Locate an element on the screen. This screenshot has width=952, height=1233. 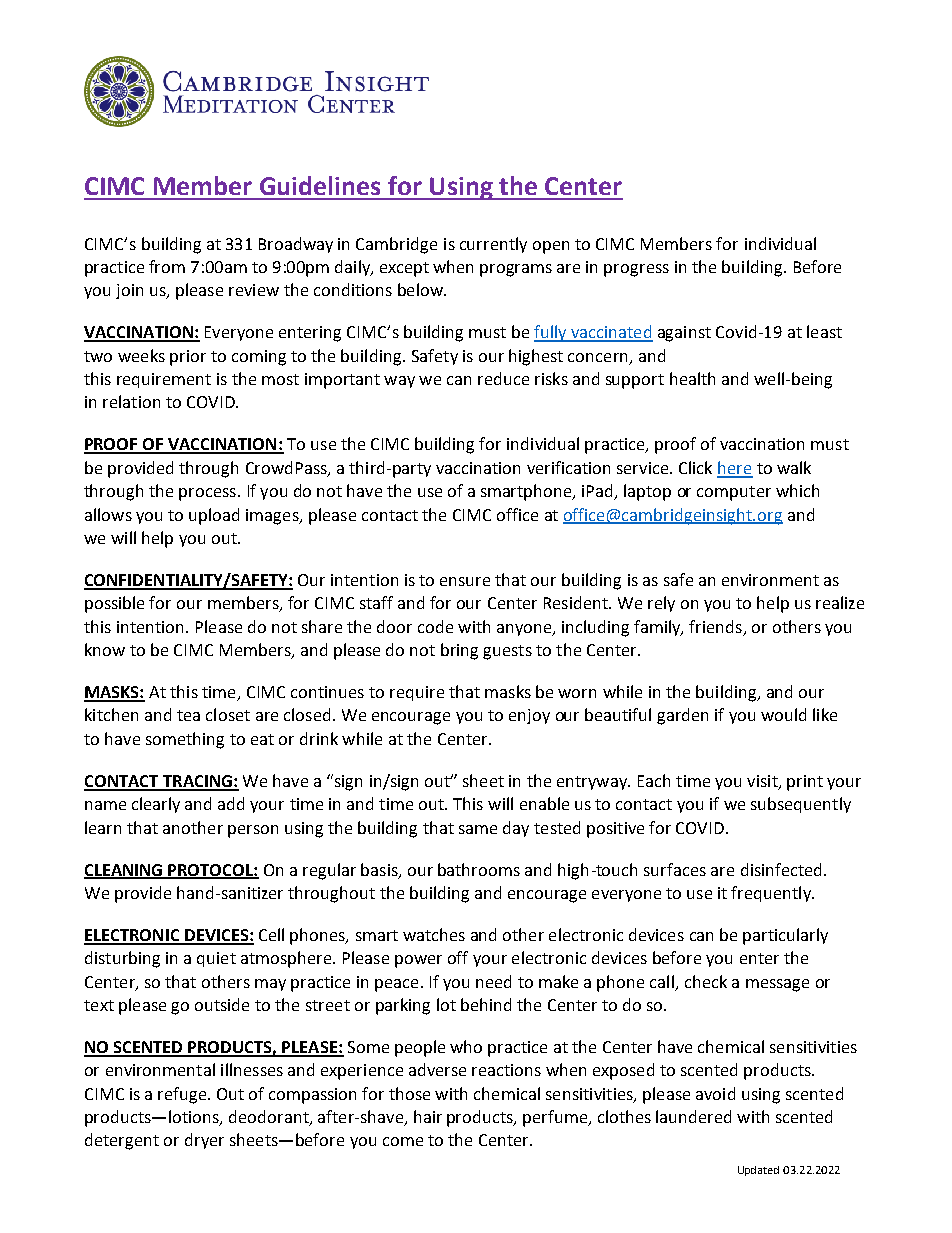
dryer is located at coordinates (204, 1141).
